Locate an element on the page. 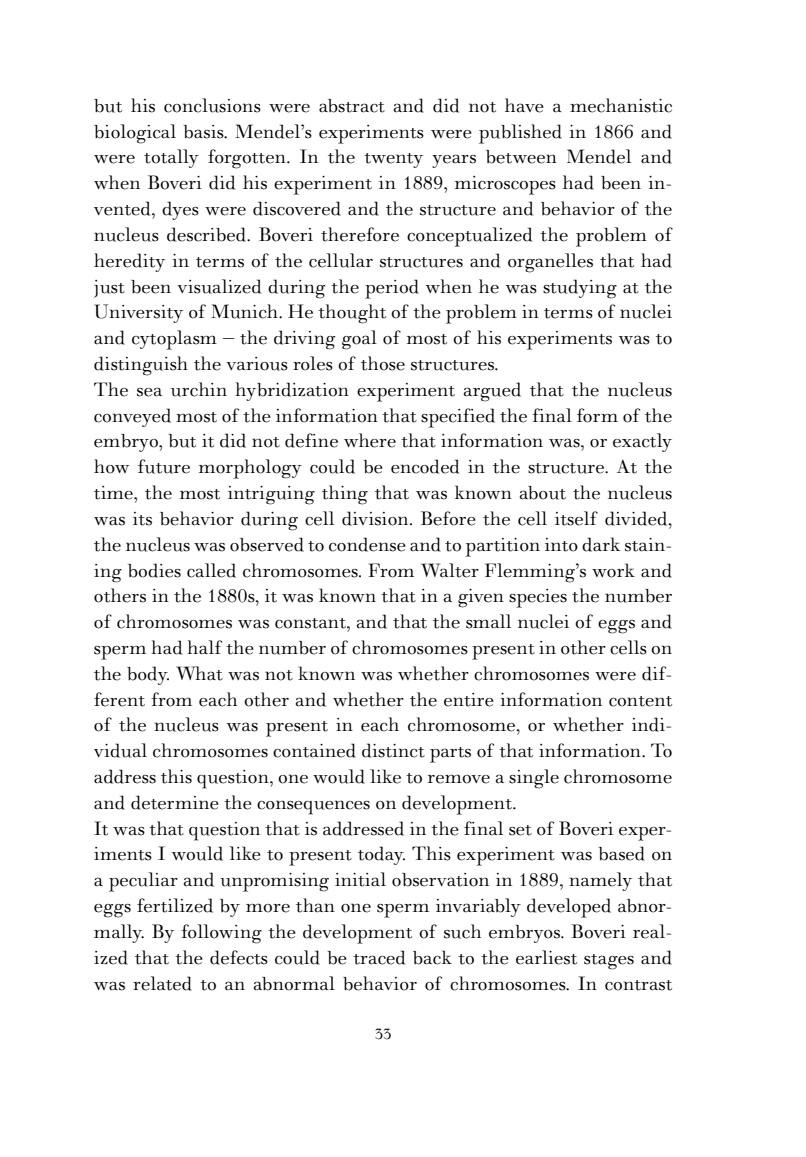 The width and height of the document is (806, 1157). traced is located at coordinates (379, 957).
